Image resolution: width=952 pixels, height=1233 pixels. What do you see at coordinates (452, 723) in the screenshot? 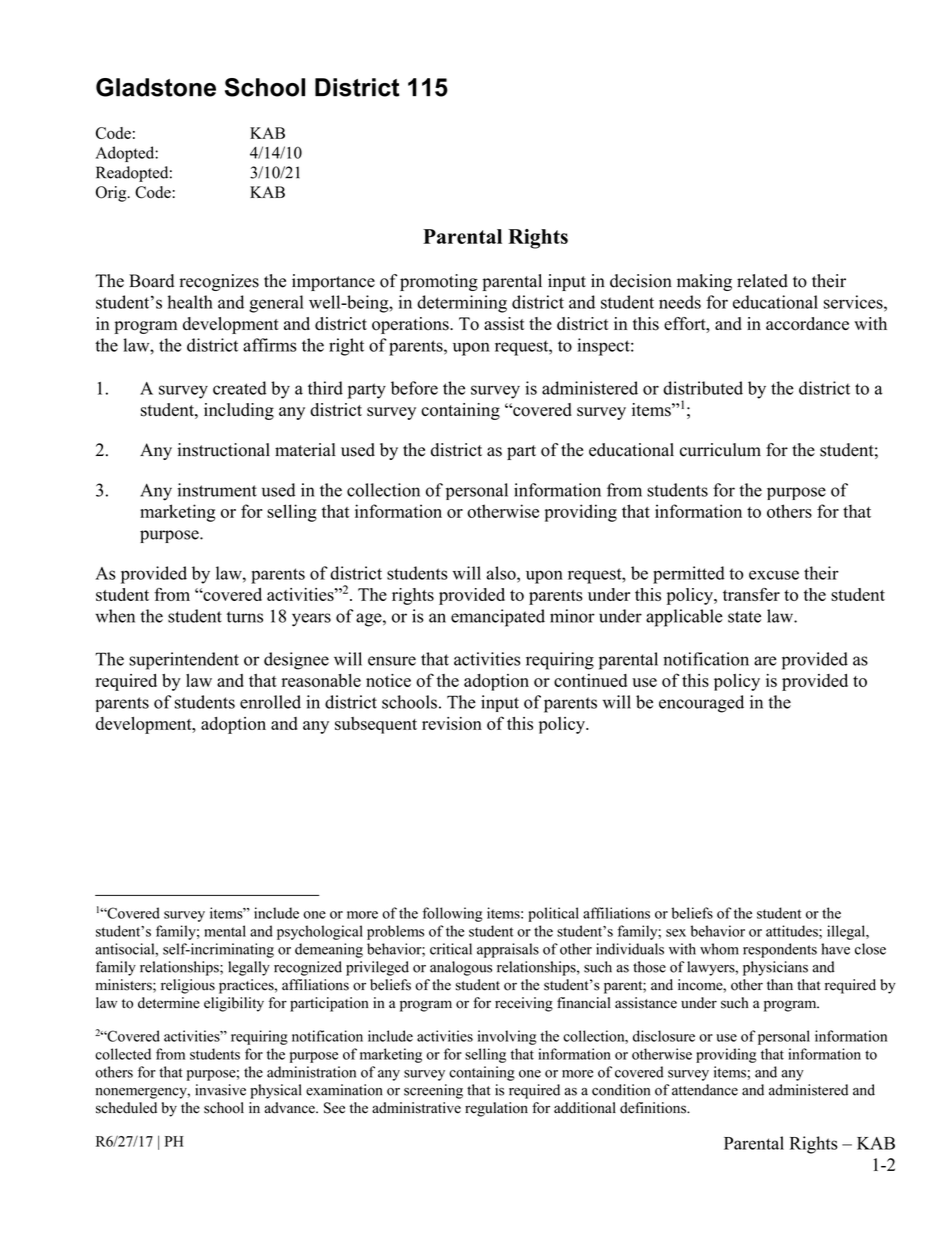
I see `revision` at bounding box center [452, 723].
